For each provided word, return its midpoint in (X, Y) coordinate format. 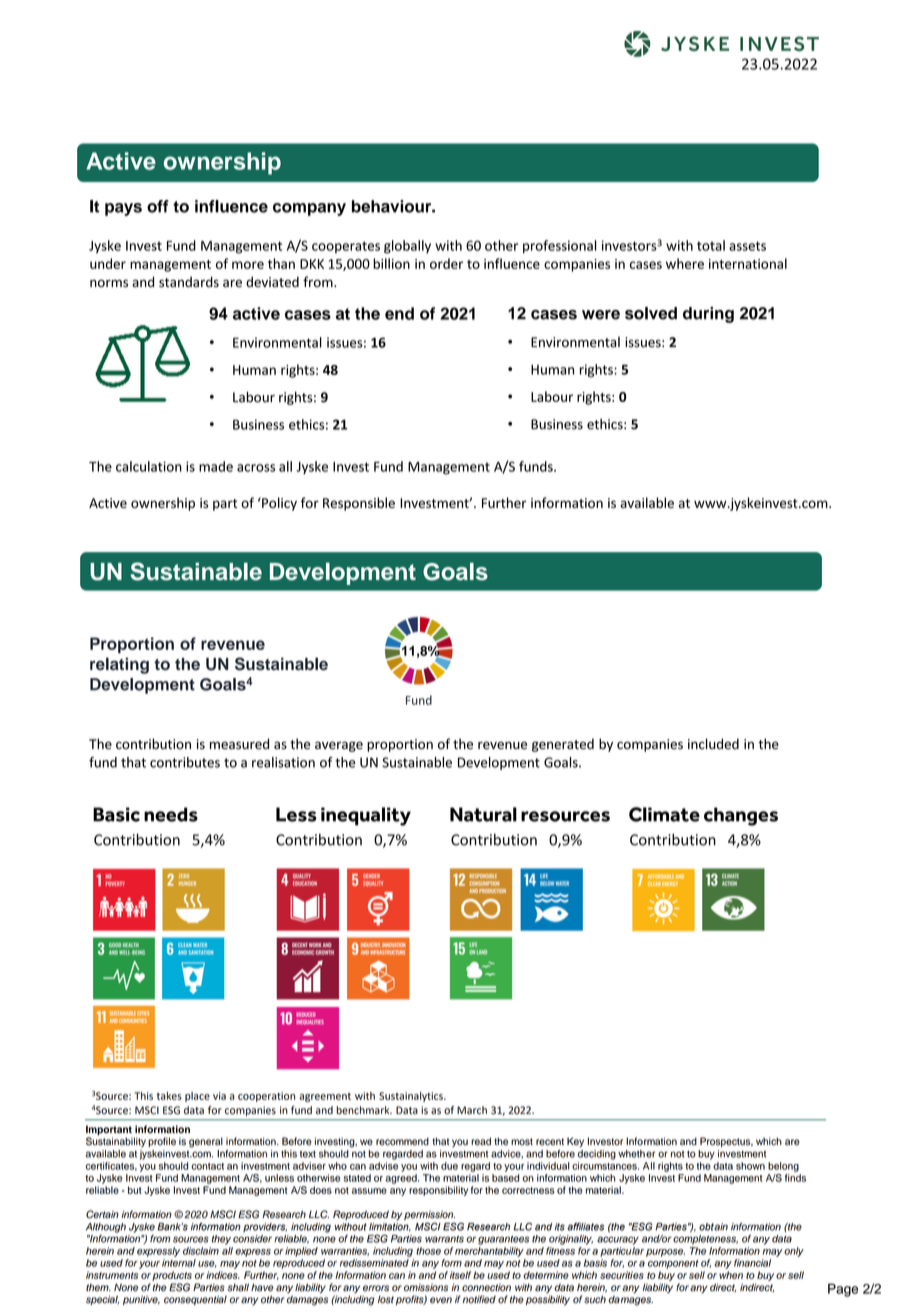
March (472, 1110)
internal (179, 1263)
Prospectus (726, 1142)
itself (460, 1275)
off (158, 206)
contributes (185, 762)
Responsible (359, 504)
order (446, 263)
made (216, 466)
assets (747, 246)
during (708, 315)
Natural (483, 814)
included (713, 744)
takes (169, 1096)
